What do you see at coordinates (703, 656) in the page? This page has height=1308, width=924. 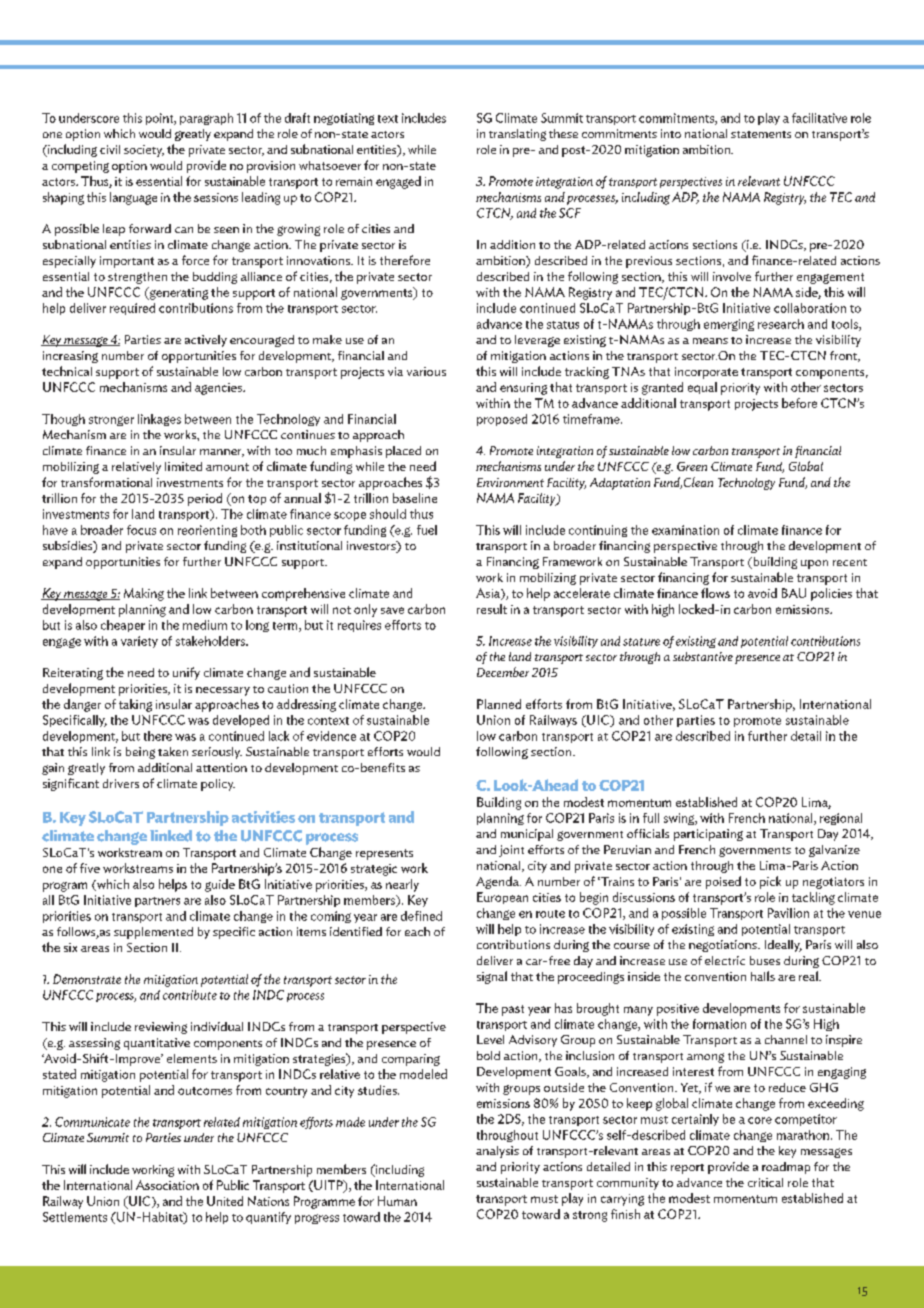 I see `substantive` at bounding box center [703, 656].
